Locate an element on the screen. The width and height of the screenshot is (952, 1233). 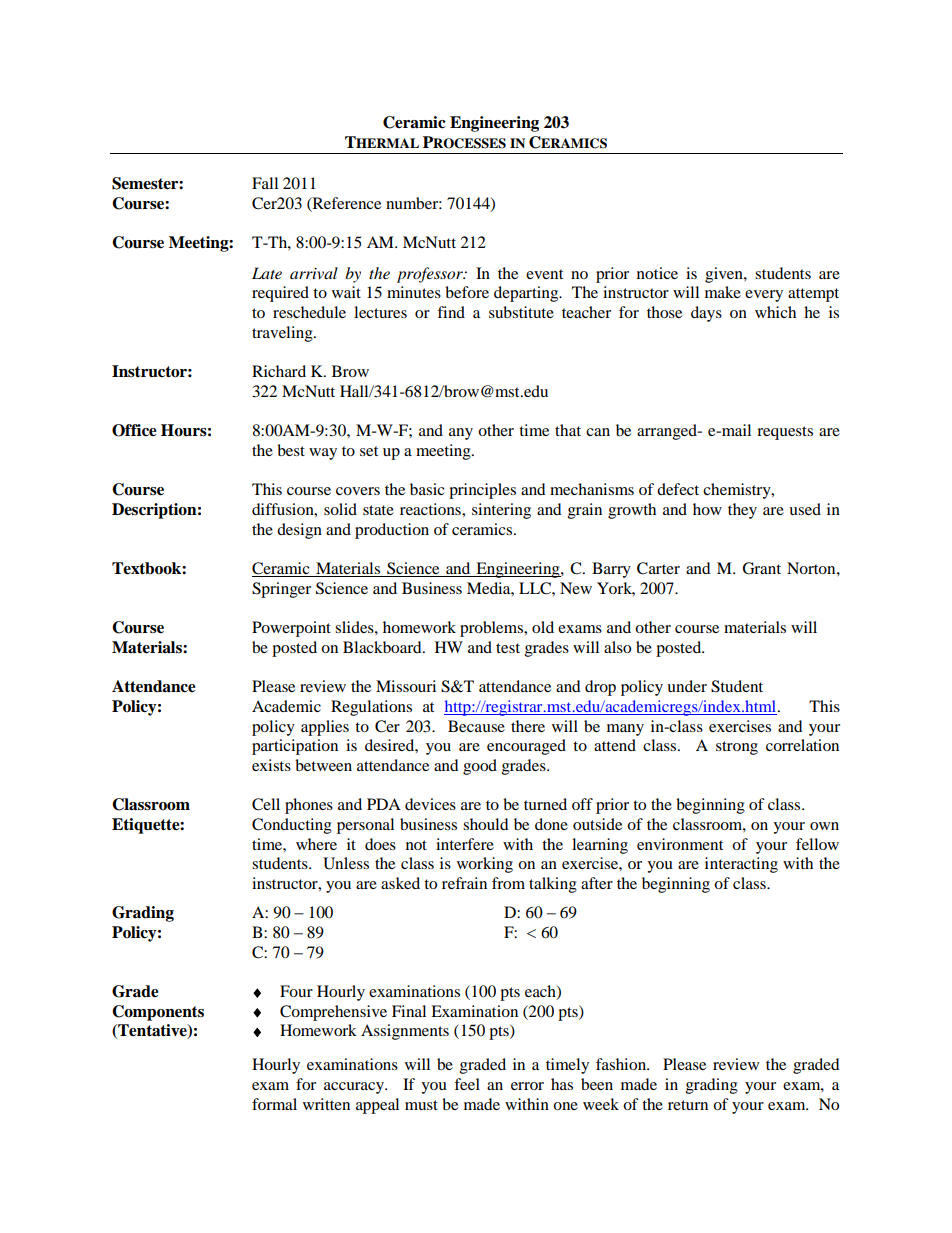
Fall is located at coordinates (265, 183).
